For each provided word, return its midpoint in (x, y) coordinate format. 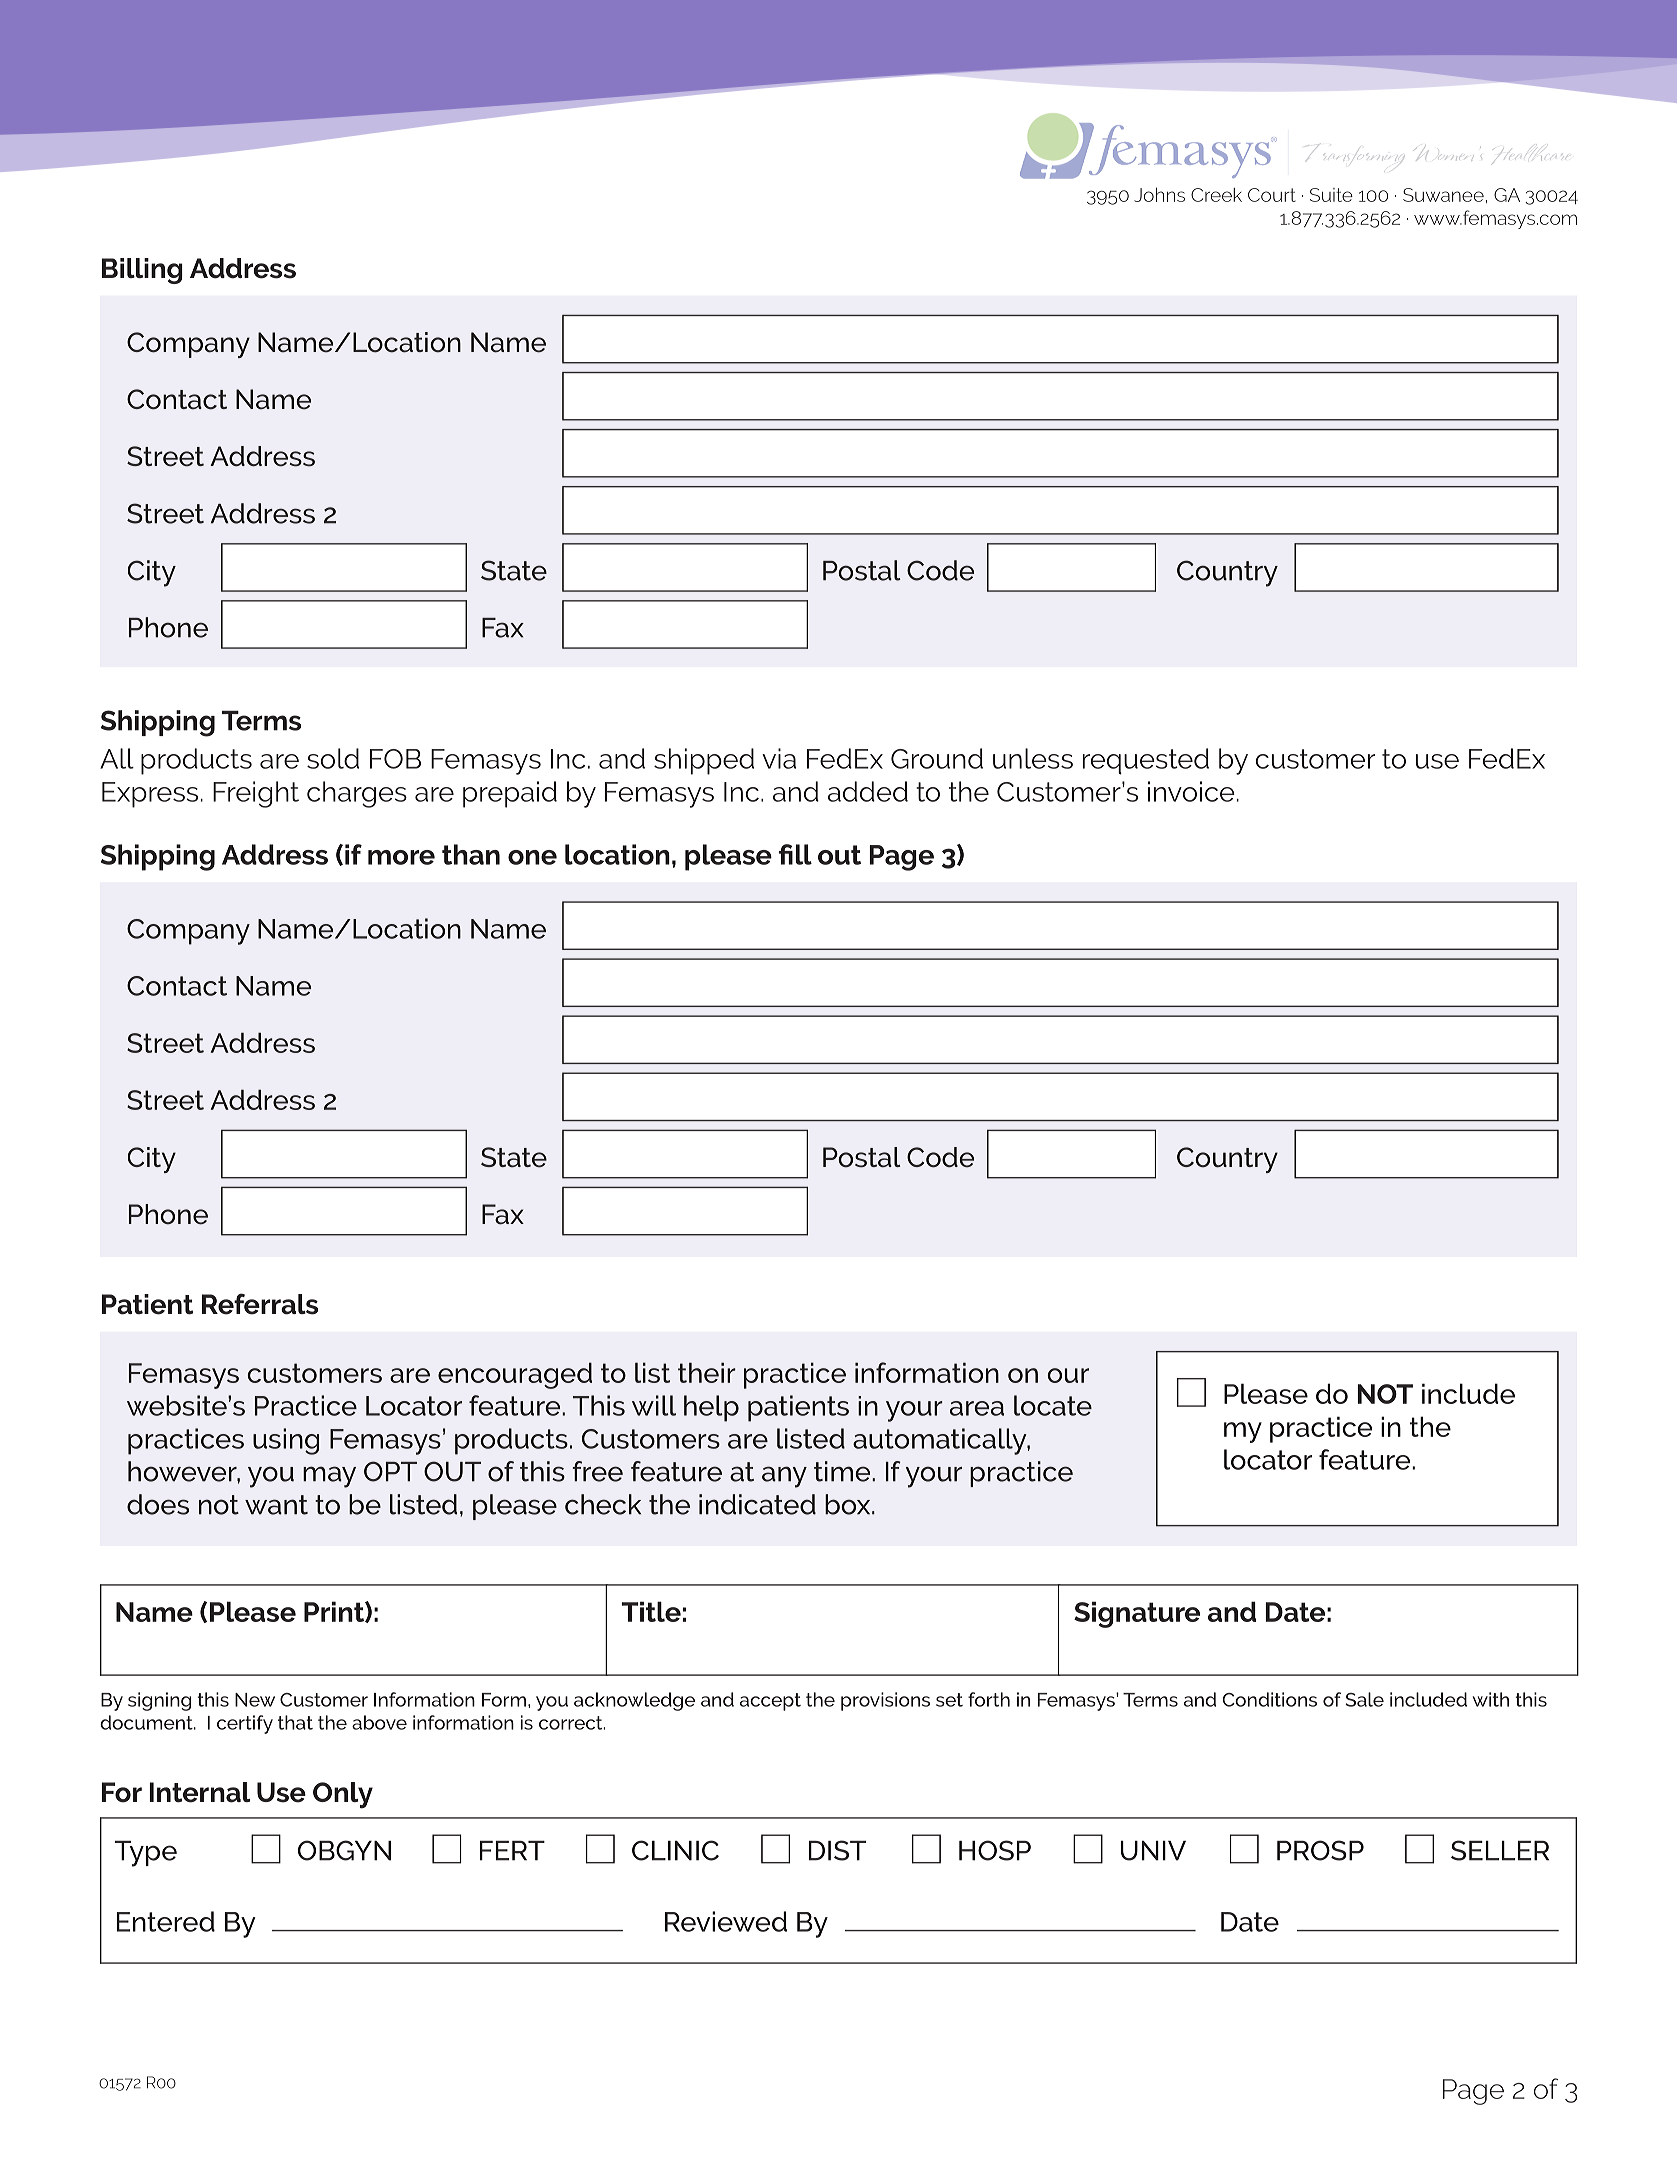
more (401, 857)
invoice (1192, 791)
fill (795, 854)
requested (1146, 761)
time (843, 1471)
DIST (837, 1850)
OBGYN (344, 1850)
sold (333, 758)
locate (1053, 1405)
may (329, 1477)
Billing (142, 271)
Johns (1159, 194)
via (779, 758)
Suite (1331, 195)
